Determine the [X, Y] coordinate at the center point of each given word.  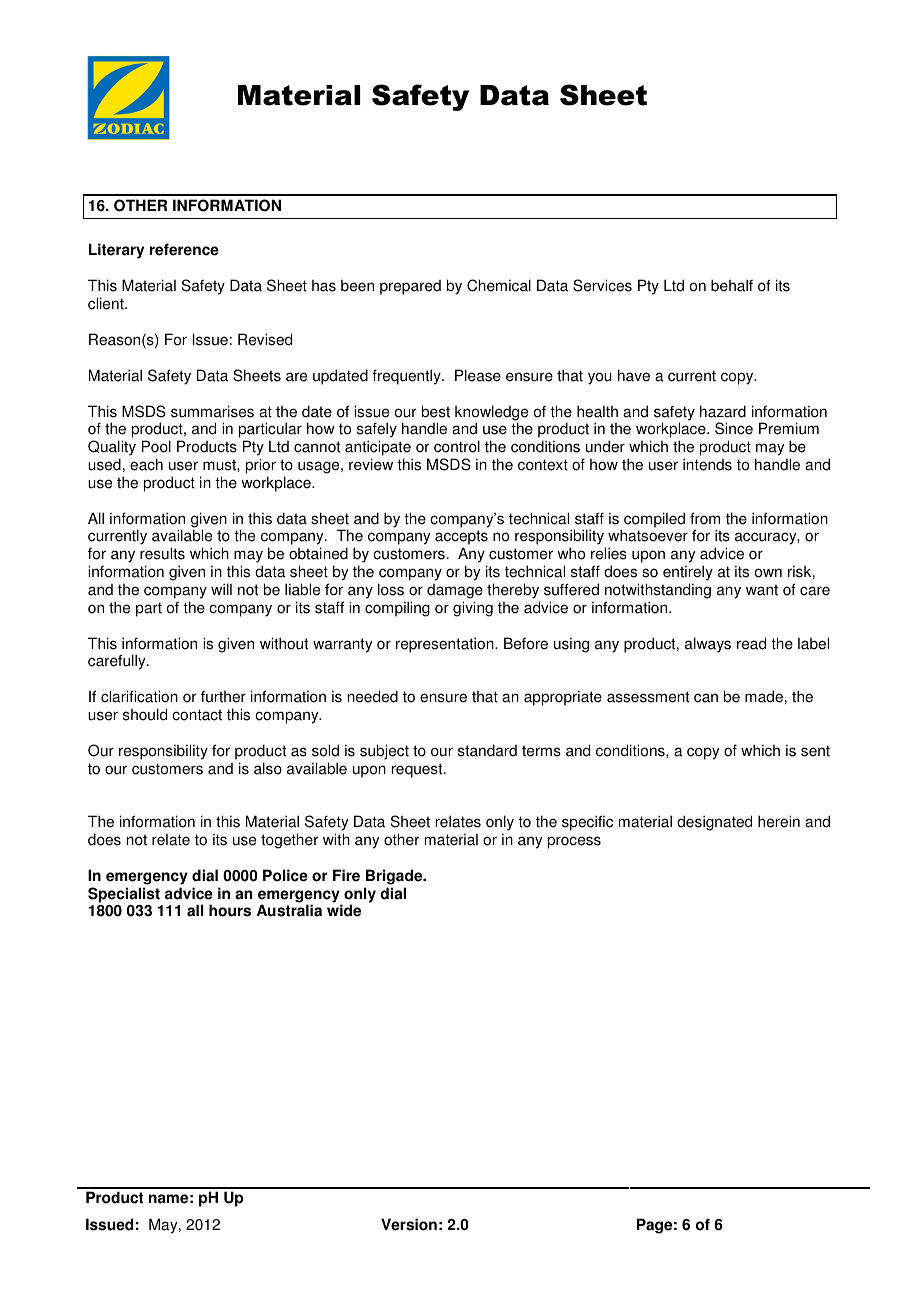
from [705, 518]
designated [714, 823]
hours [230, 910]
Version [409, 1224]
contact [197, 715]
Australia [289, 910]
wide [344, 910]
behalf [732, 285]
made [764, 696]
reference [184, 249]
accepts [461, 539]
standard [487, 750]
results [162, 553]
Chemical [499, 285]
